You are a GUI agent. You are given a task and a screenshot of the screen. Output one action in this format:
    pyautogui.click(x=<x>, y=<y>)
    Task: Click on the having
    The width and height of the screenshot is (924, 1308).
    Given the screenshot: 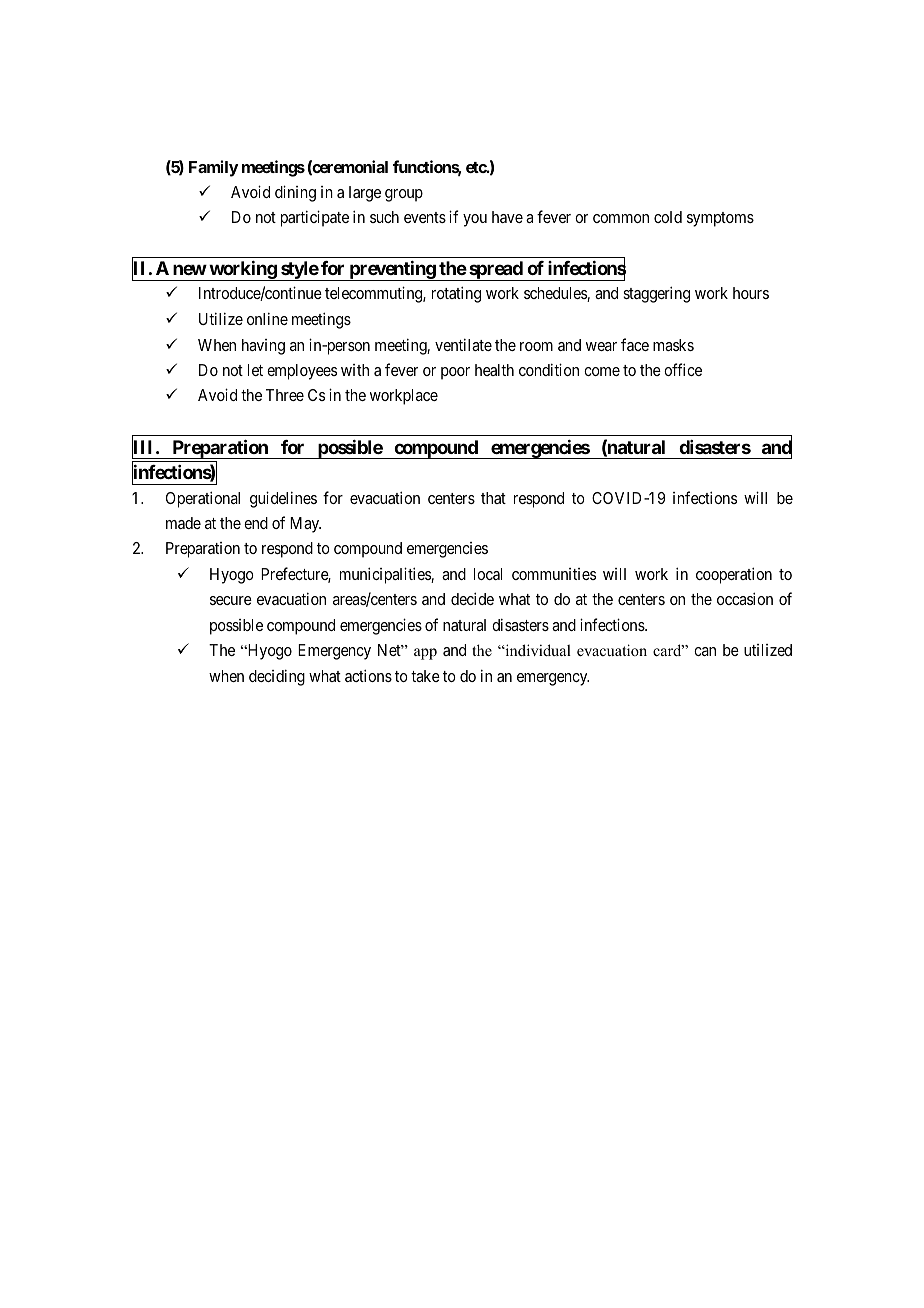 What is the action you would take?
    pyautogui.click(x=263, y=347)
